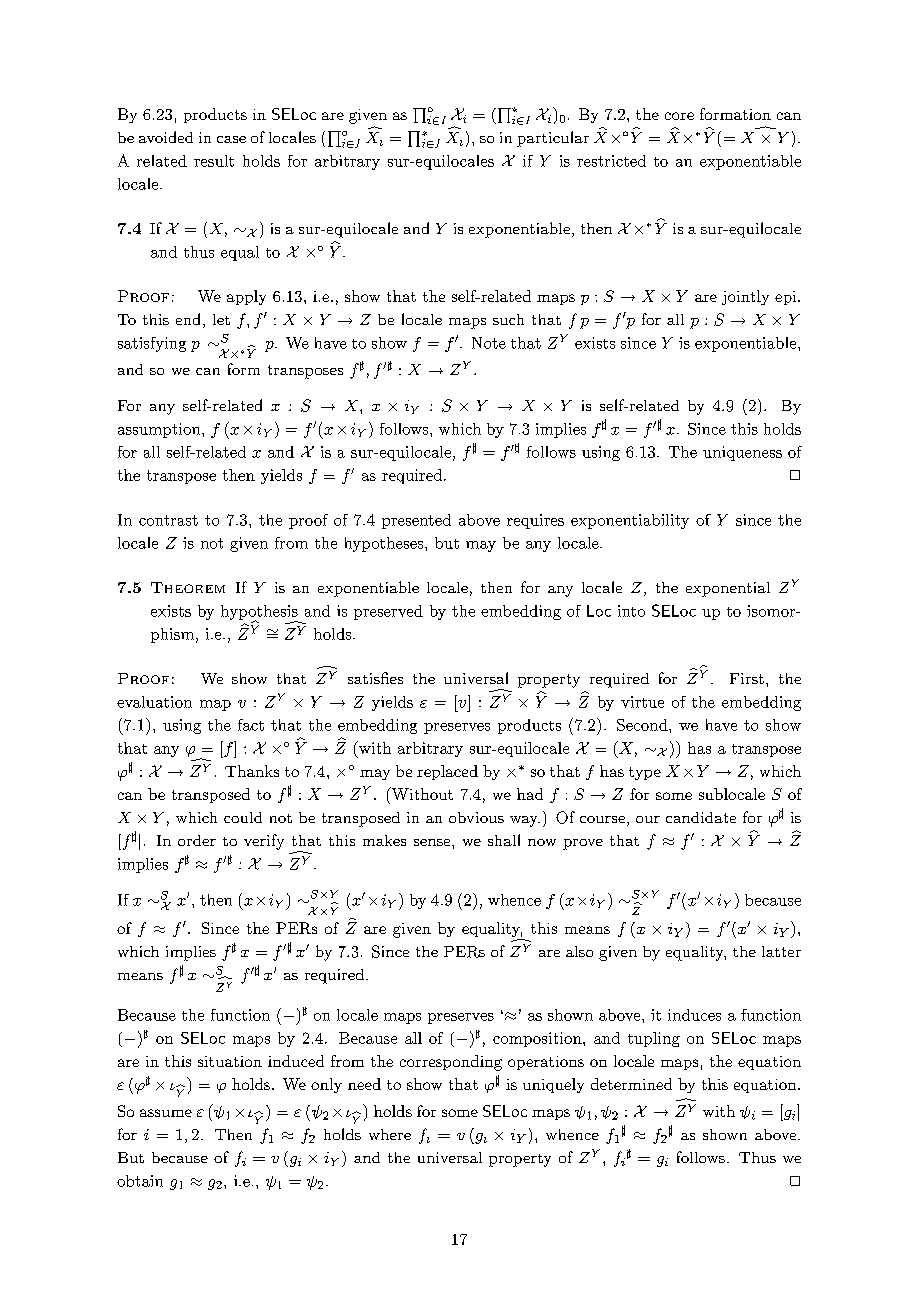 The width and height of the page is (924, 1308). I want to click on First, so click(747, 678).
